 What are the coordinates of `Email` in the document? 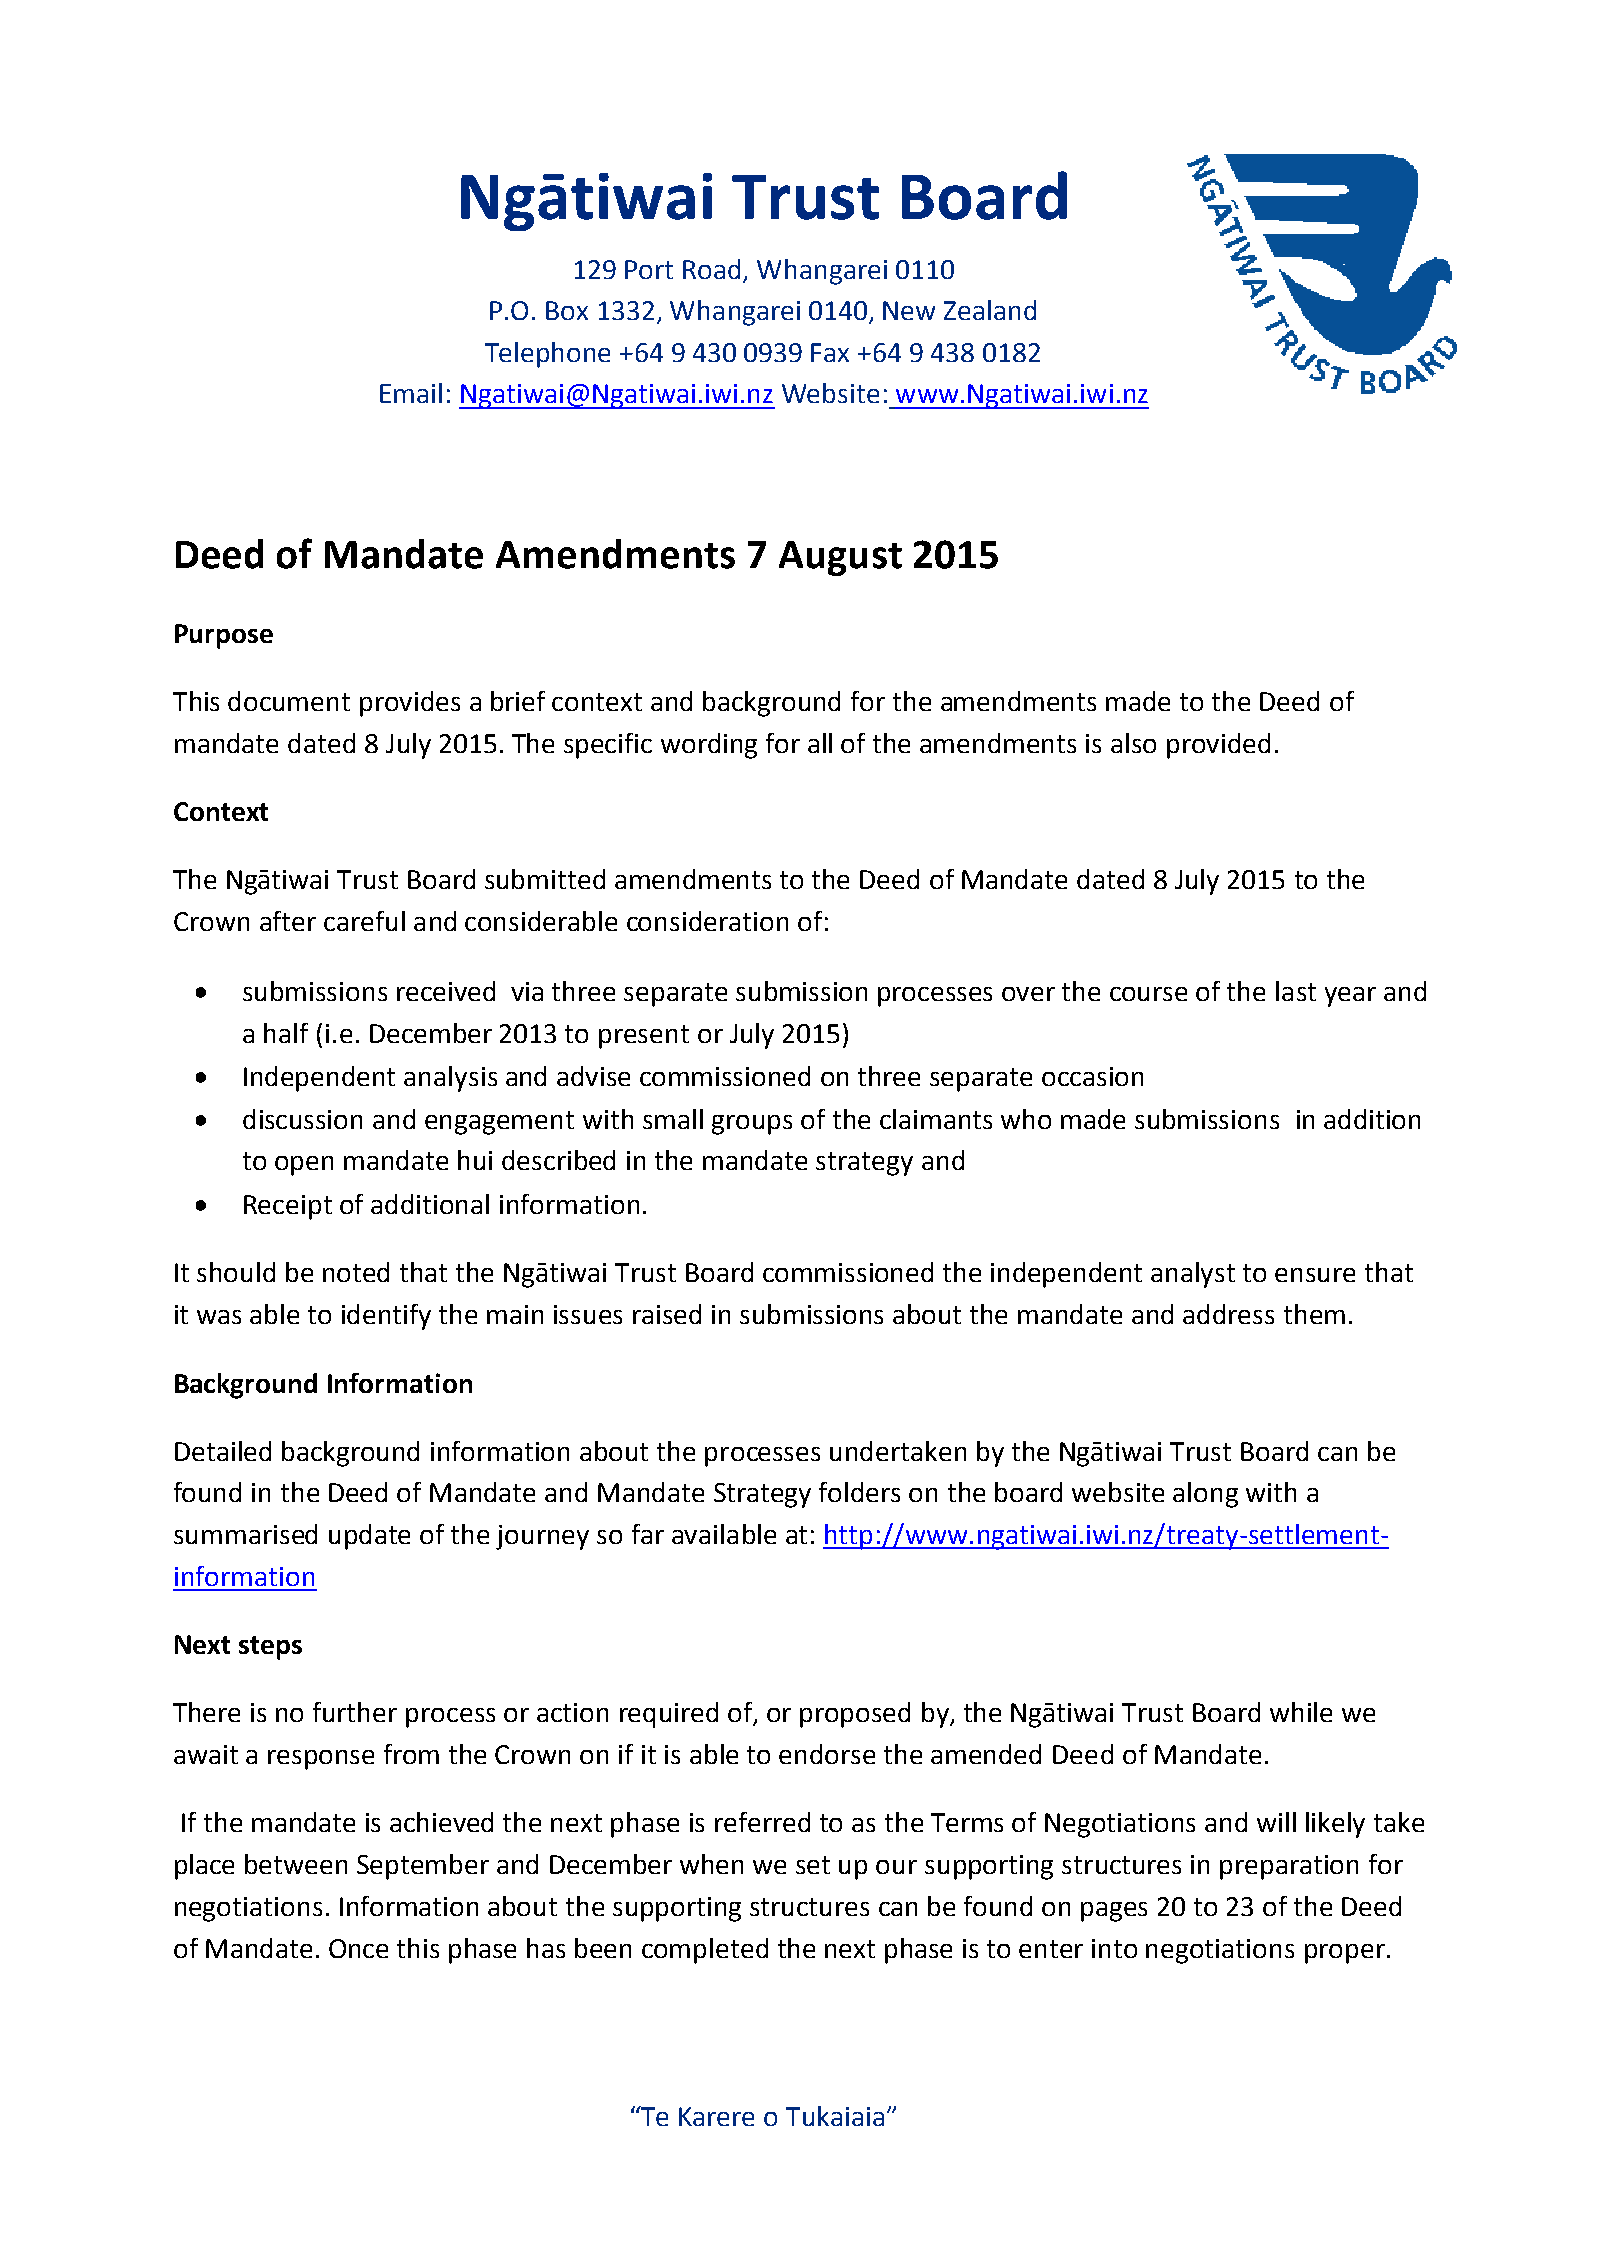 It's located at (411, 393).
